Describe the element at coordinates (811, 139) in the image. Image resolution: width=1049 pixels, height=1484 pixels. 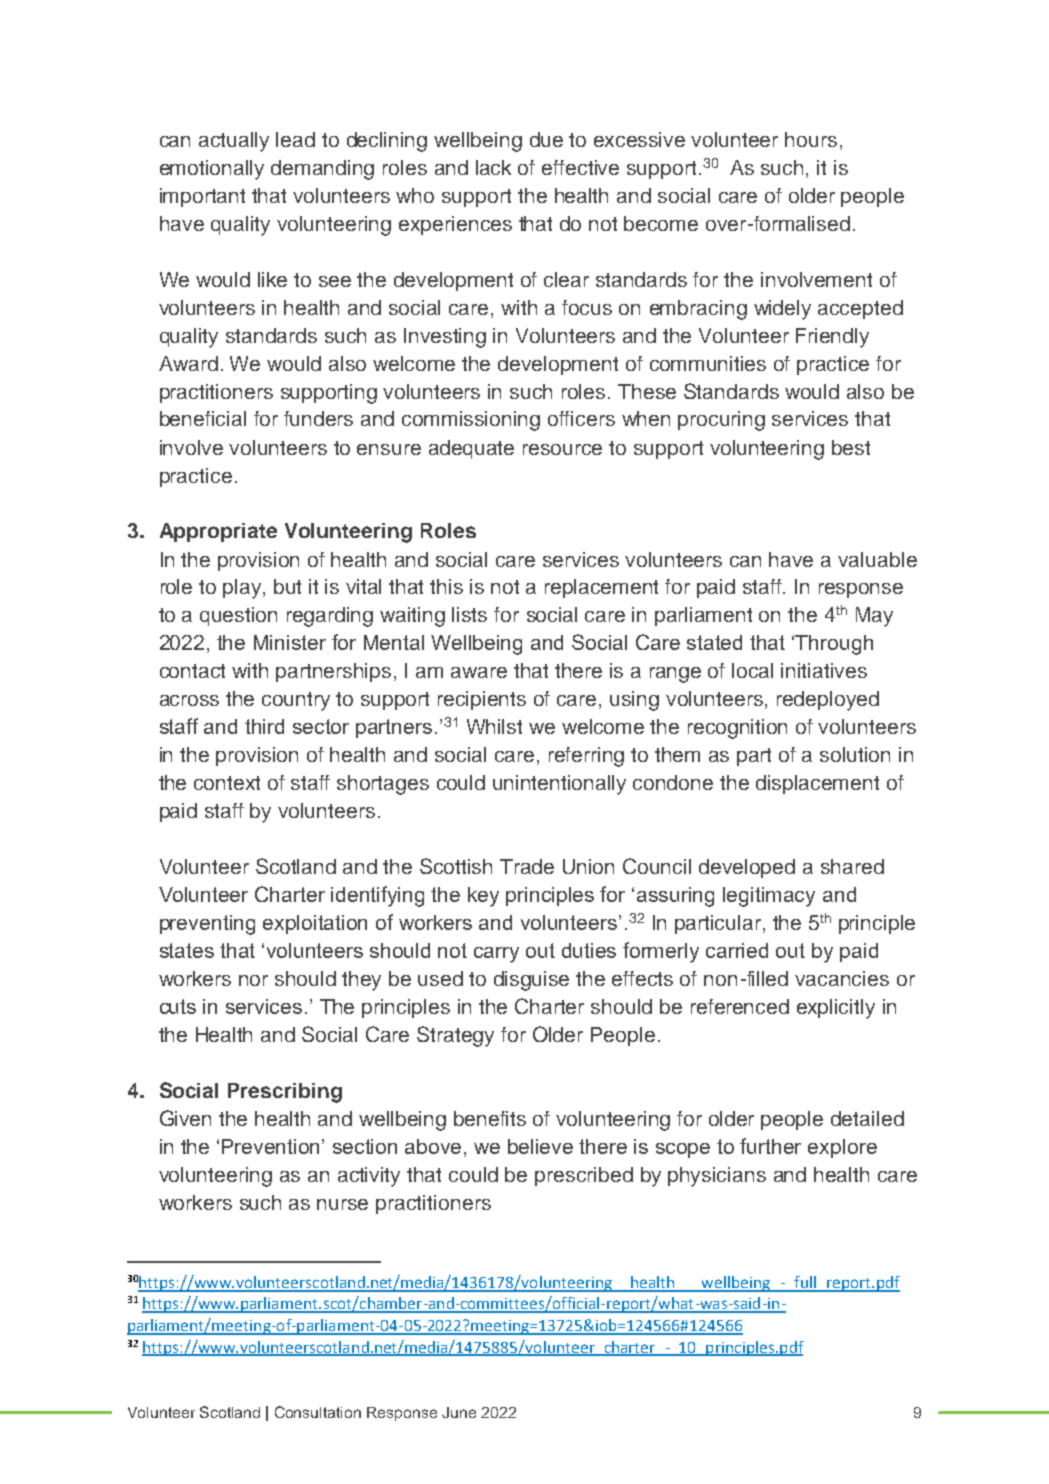
I see `hours` at that location.
